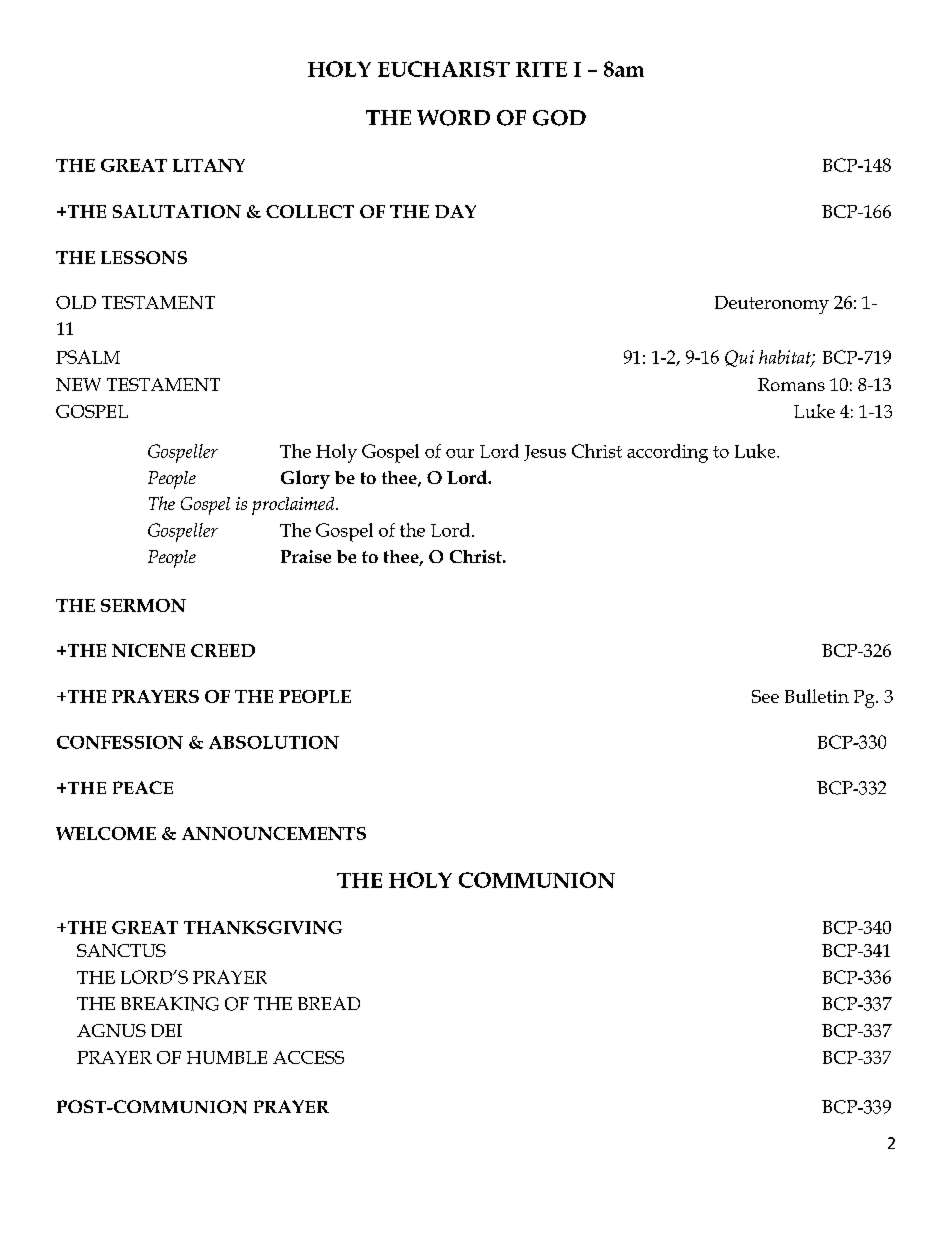  I want to click on according, so click(667, 453).
